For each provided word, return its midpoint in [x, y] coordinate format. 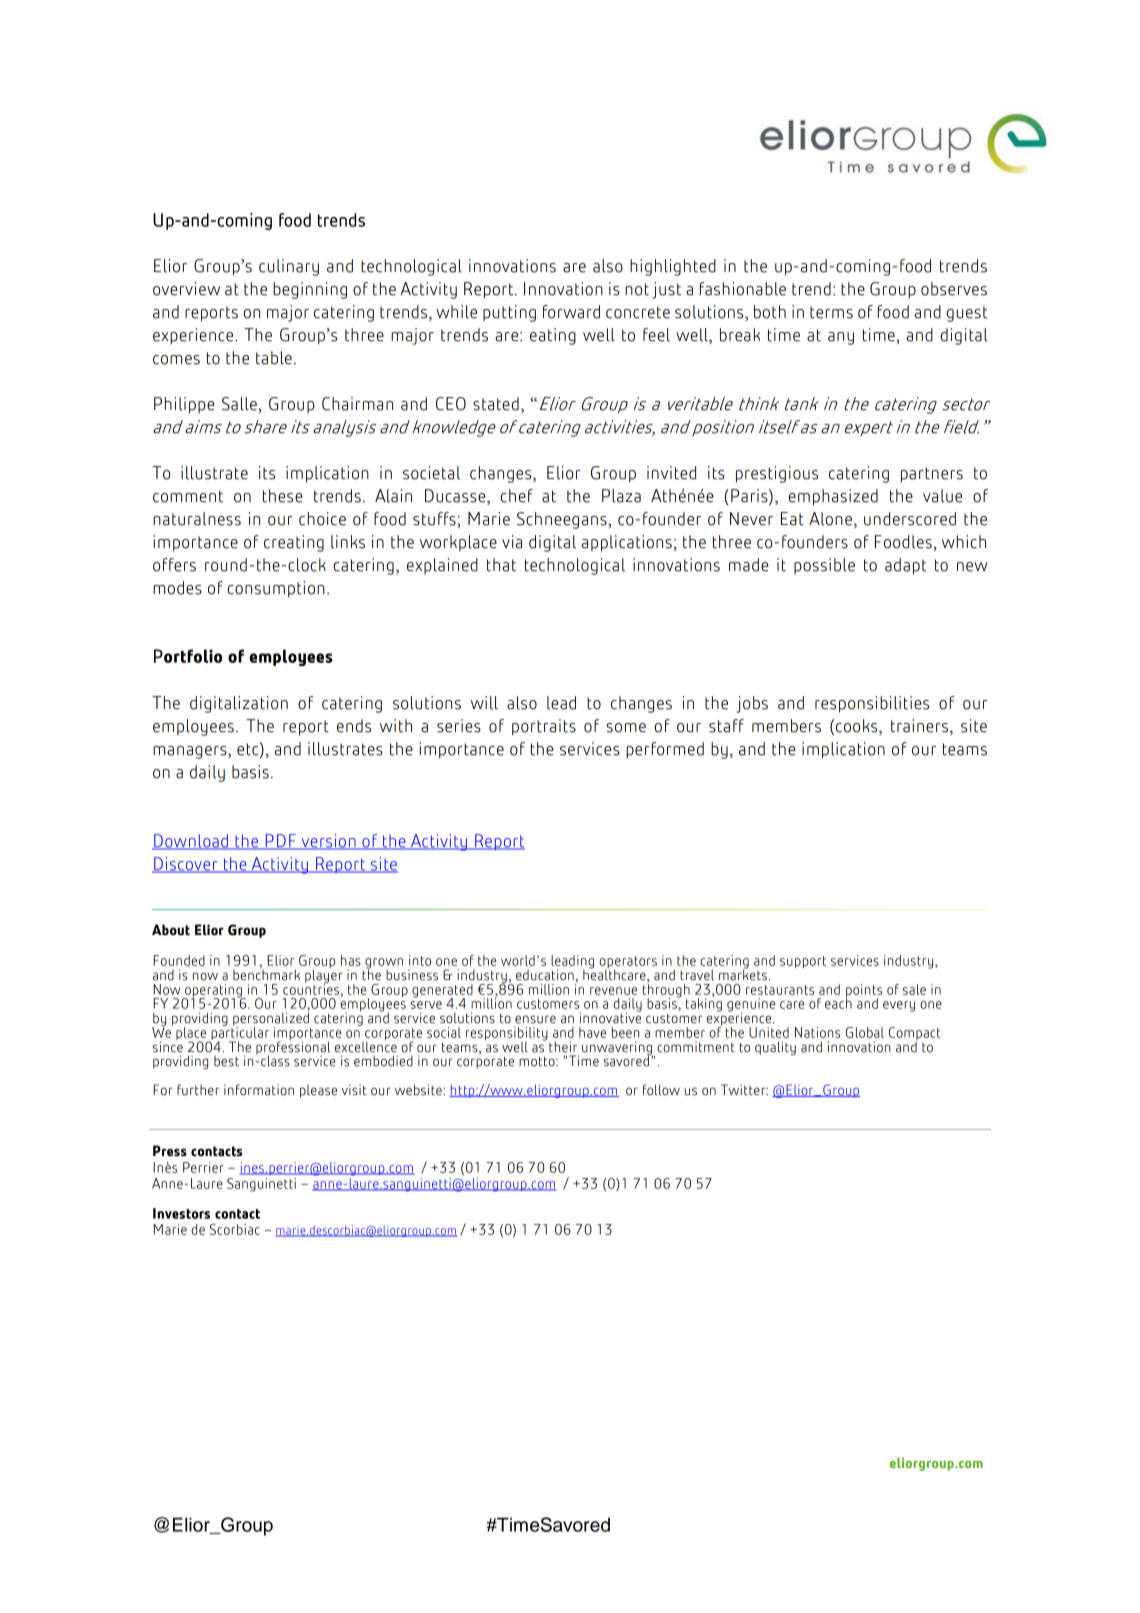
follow [661, 1090]
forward [571, 312]
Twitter [744, 1090]
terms [831, 312]
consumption [276, 589]
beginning [310, 290]
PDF [280, 841]
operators [628, 963]
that [501, 565]
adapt [905, 566]
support [803, 962]
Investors [181, 1213]
